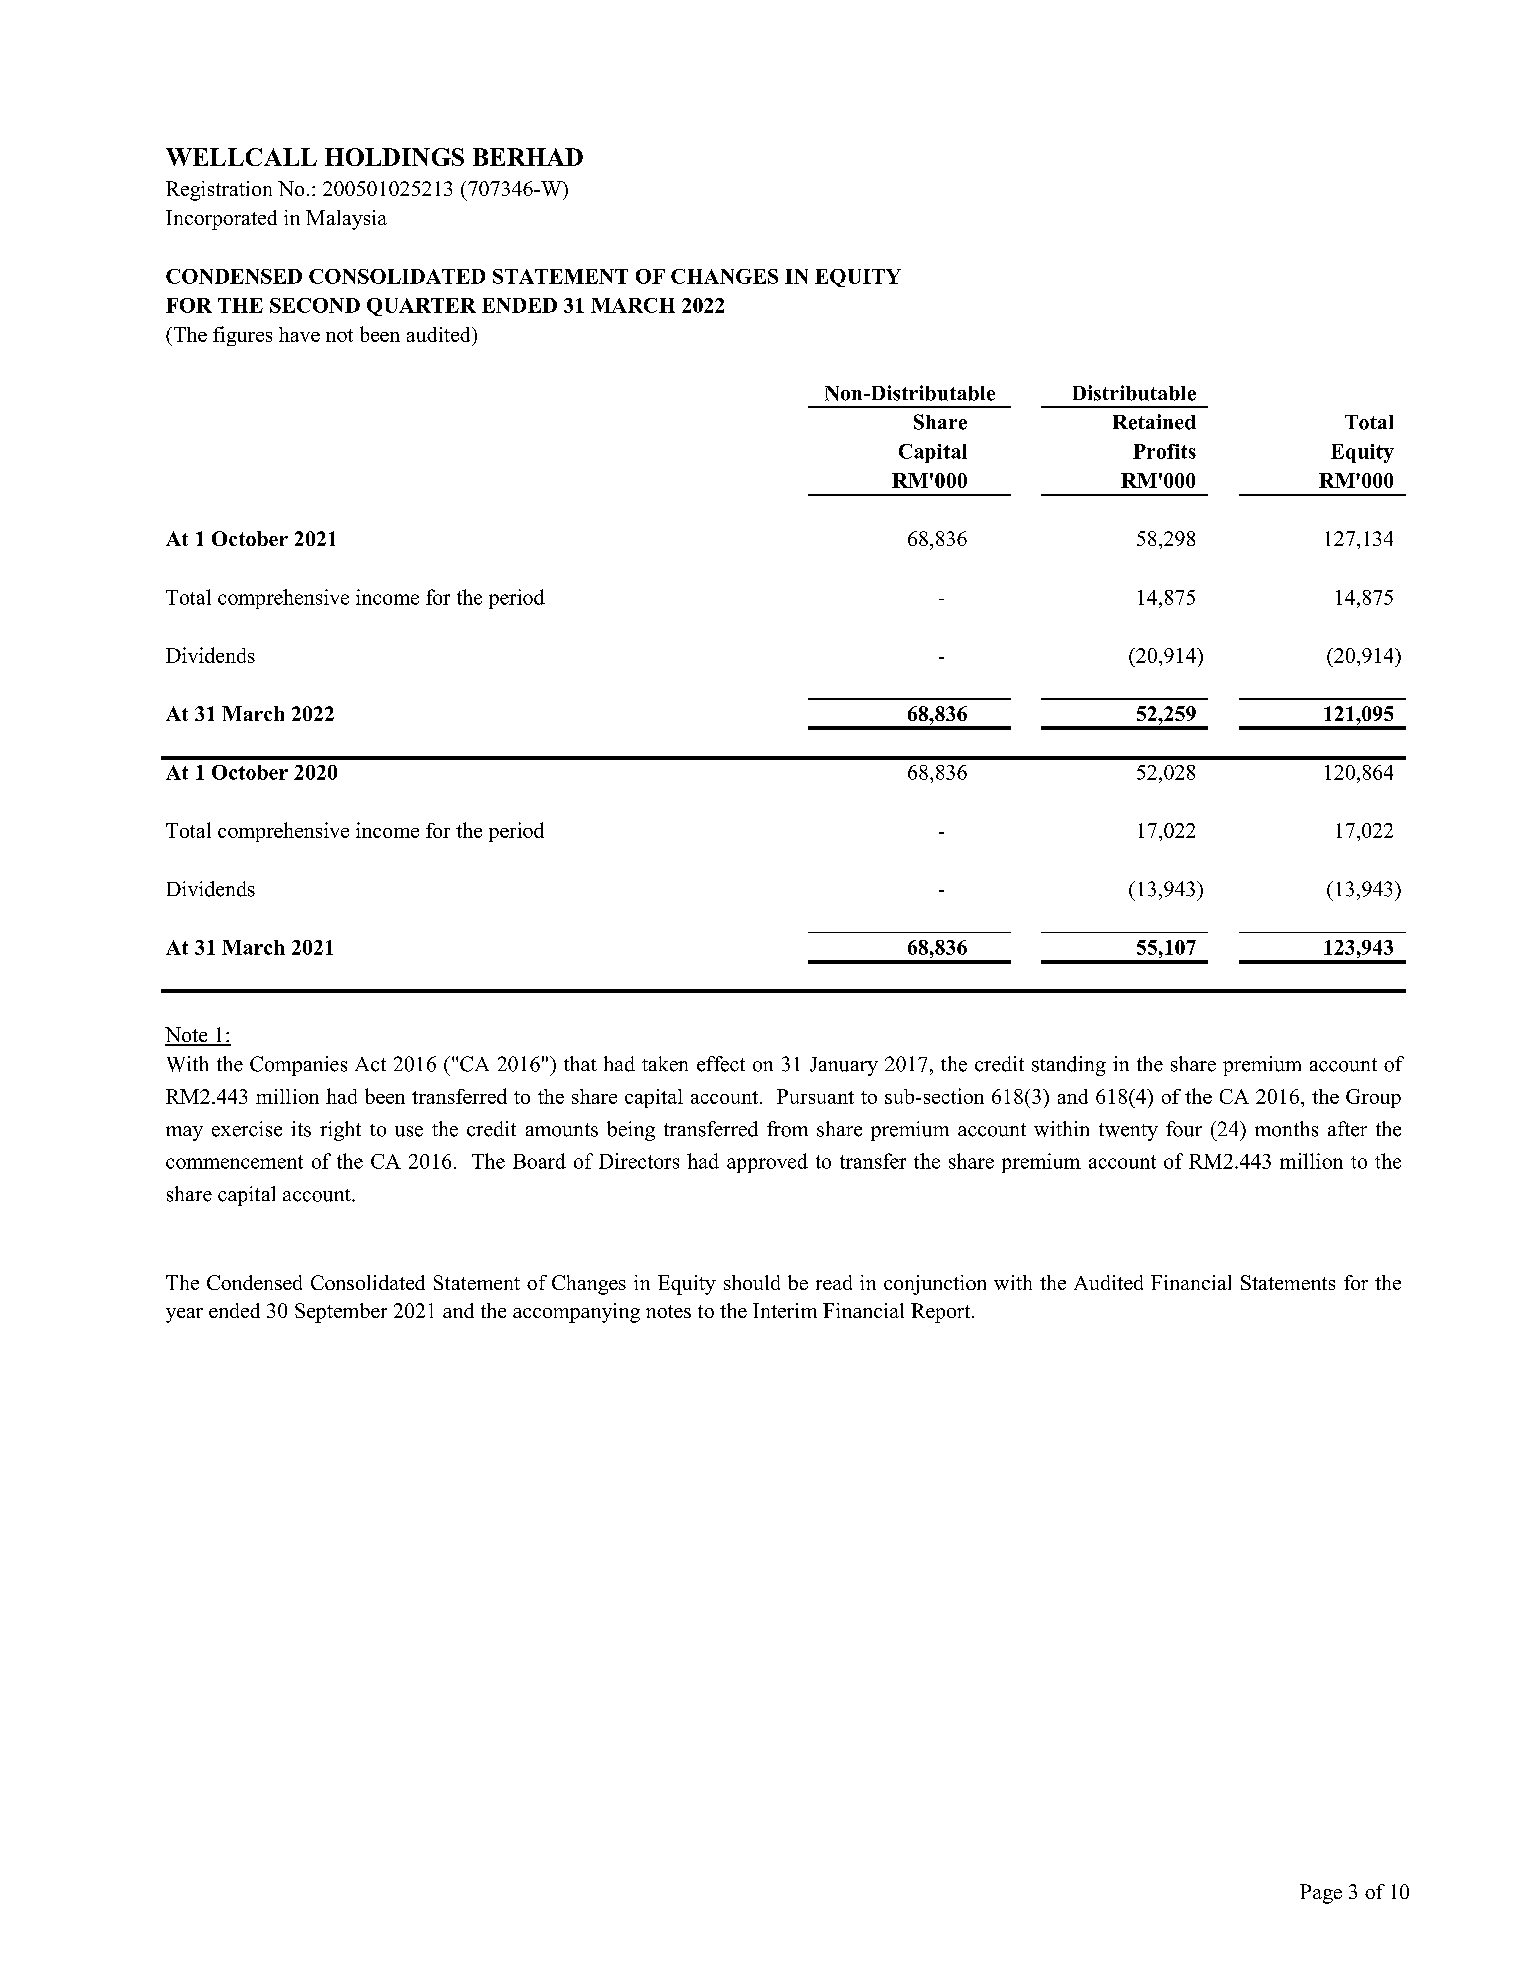 This screenshot has height=1965, width=1518. I want to click on effect, so click(721, 1064).
